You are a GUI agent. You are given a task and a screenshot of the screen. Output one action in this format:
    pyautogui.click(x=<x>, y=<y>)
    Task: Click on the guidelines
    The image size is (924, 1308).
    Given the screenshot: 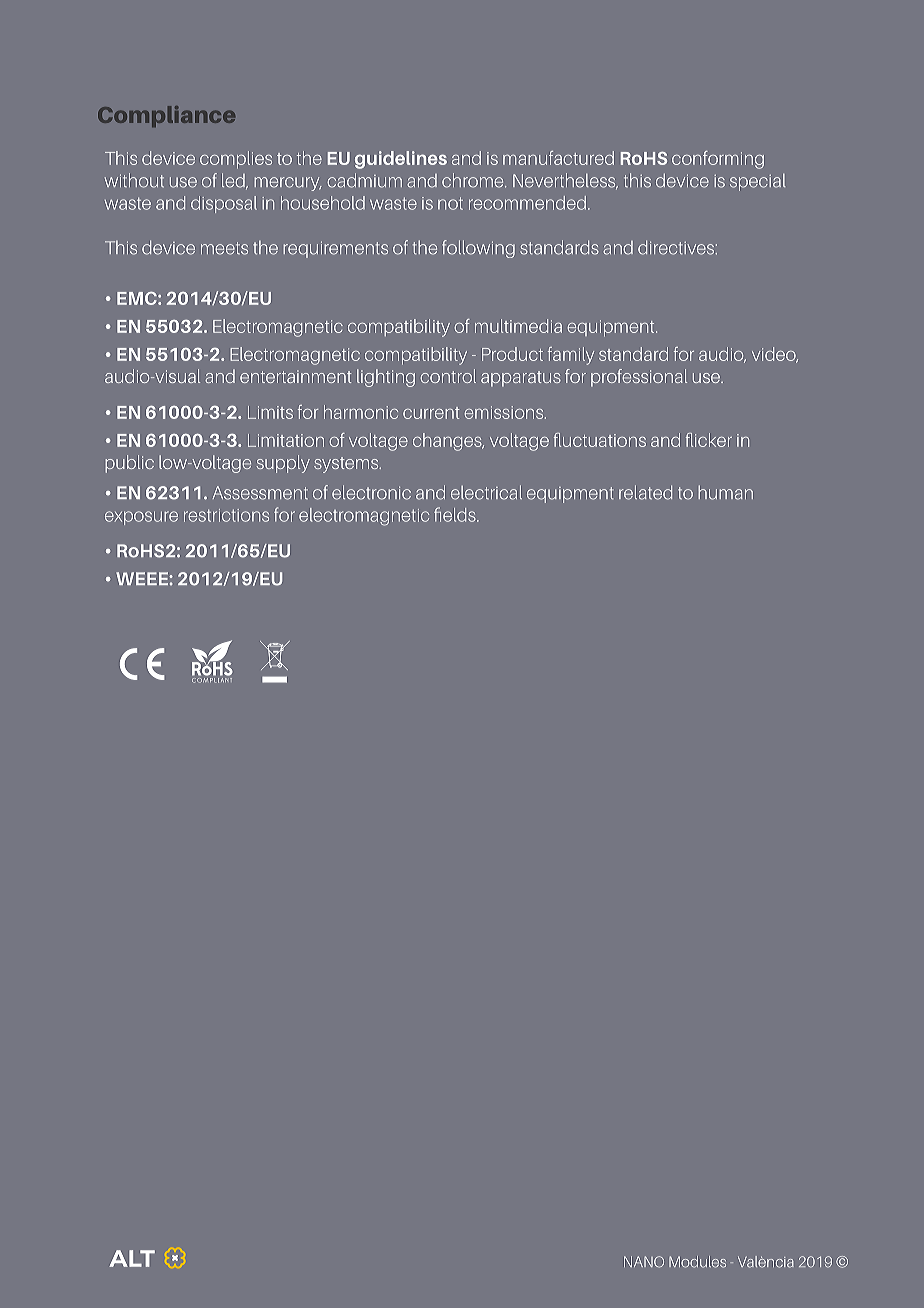 What is the action you would take?
    pyautogui.click(x=401, y=160)
